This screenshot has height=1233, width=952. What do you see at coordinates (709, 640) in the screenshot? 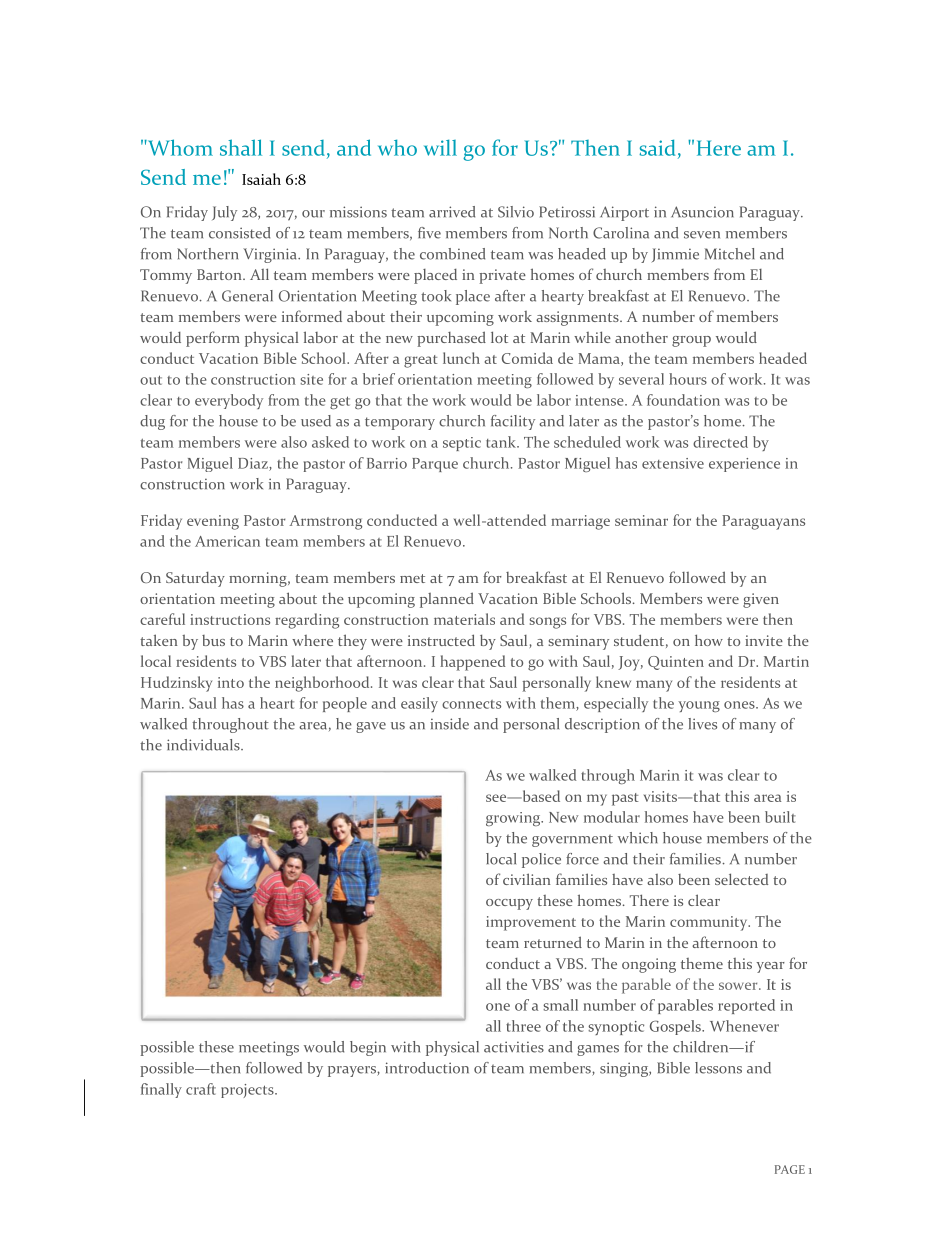
I see `how` at bounding box center [709, 640].
